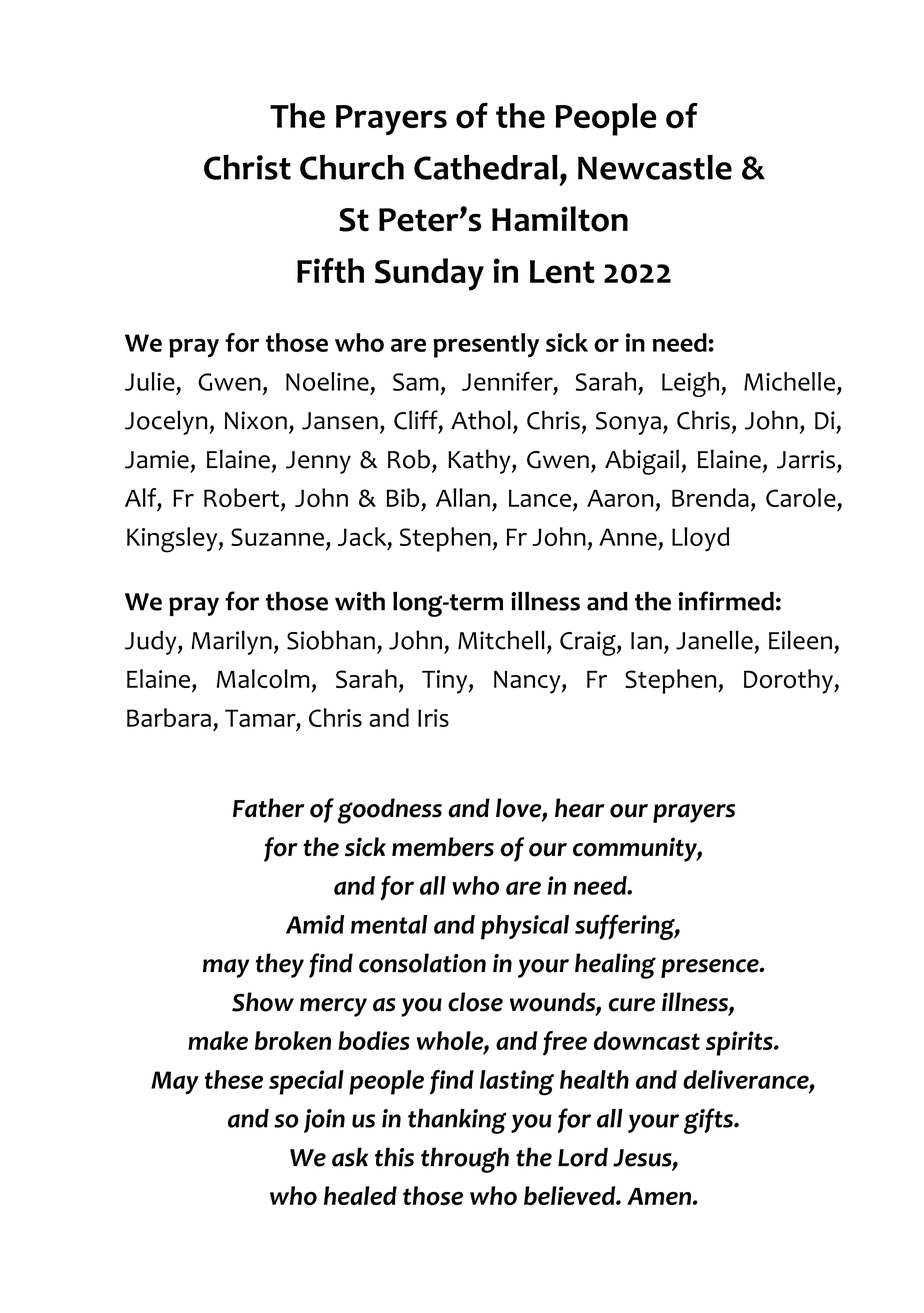 The width and height of the screenshot is (924, 1313). What do you see at coordinates (480, 461) in the screenshot?
I see `Kathy` at bounding box center [480, 461].
